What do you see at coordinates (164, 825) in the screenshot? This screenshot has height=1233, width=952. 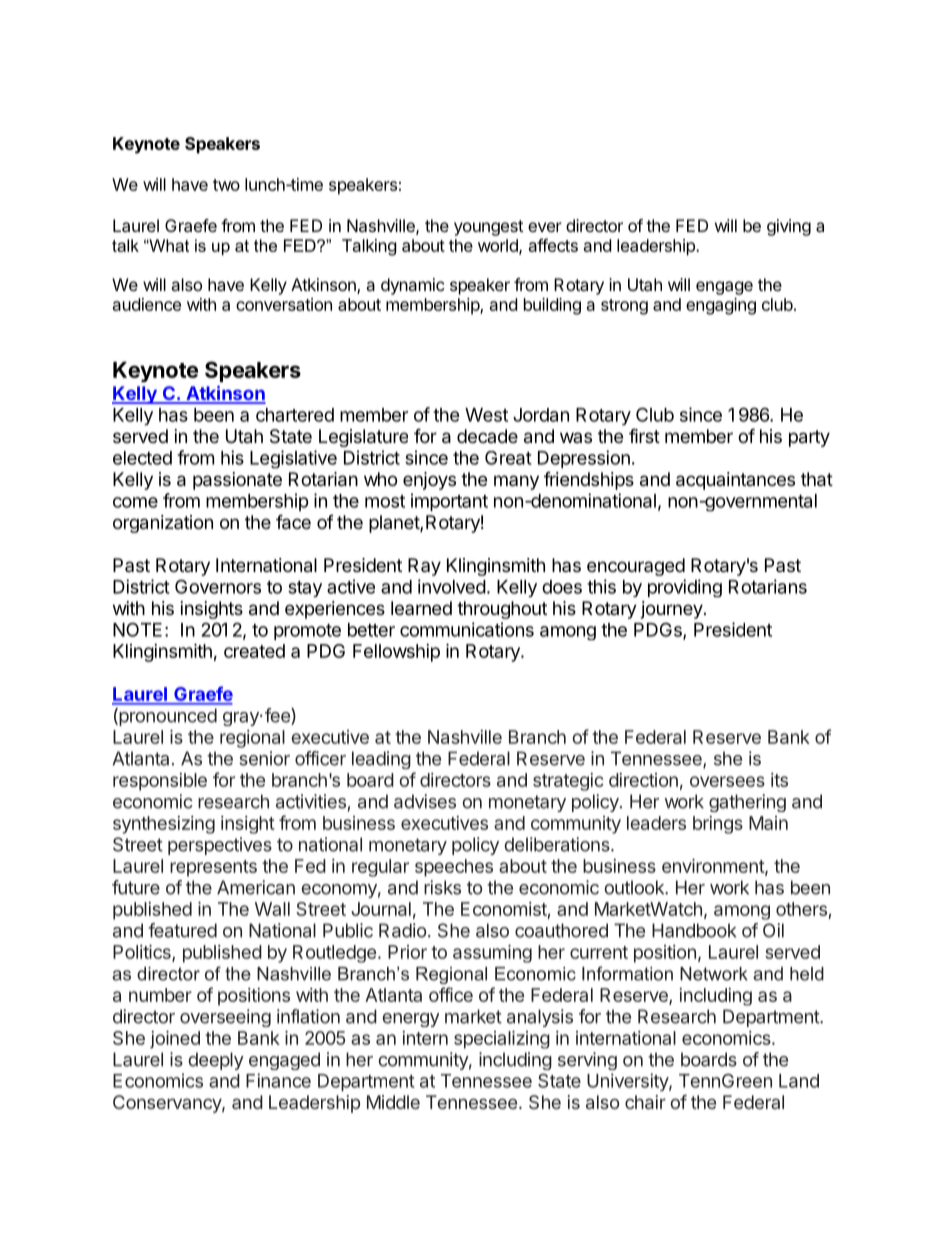 I see `synthesizing` at bounding box center [164, 825].
